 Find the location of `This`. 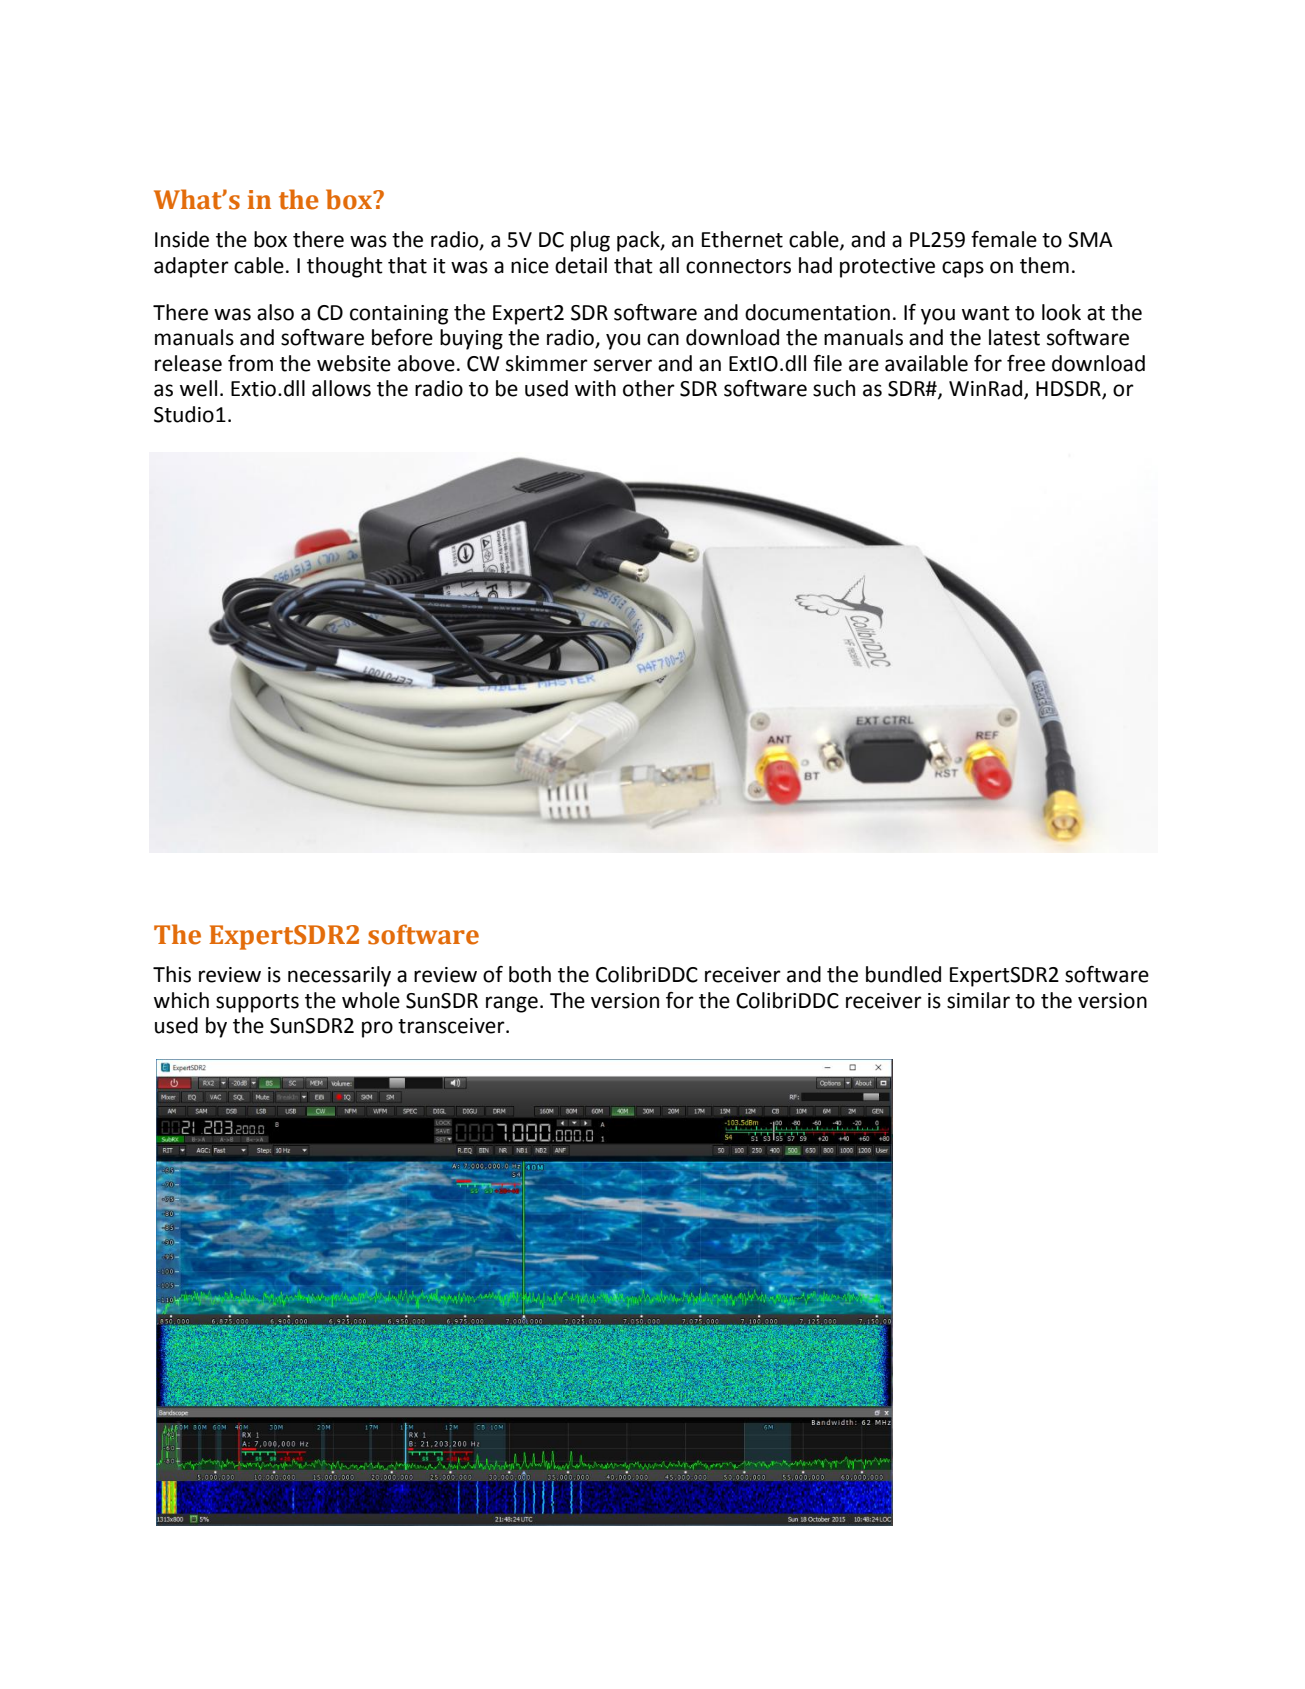

This is located at coordinates (172, 974).
